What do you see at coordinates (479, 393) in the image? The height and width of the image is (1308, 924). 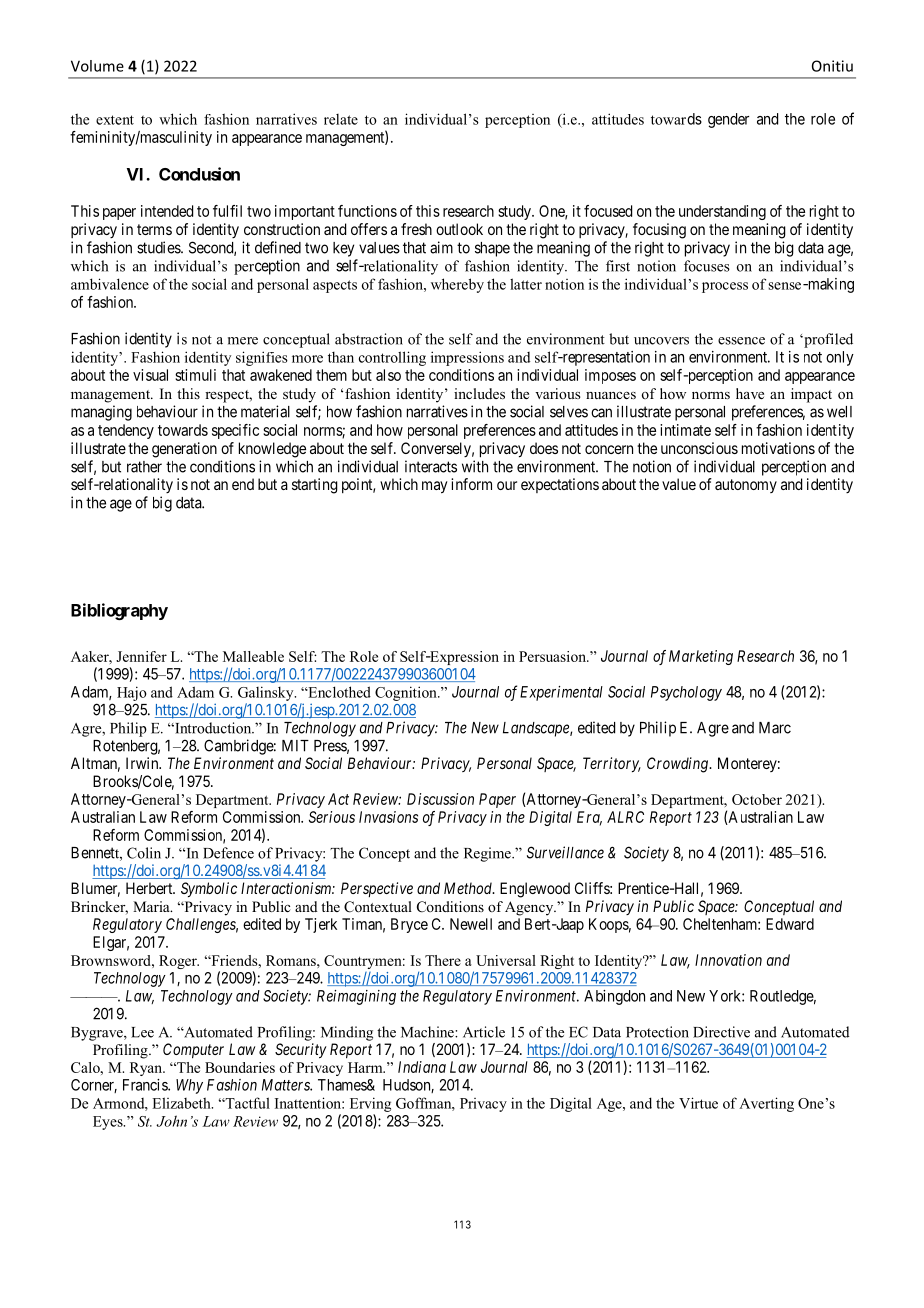 I see `includes` at bounding box center [479, 393].
